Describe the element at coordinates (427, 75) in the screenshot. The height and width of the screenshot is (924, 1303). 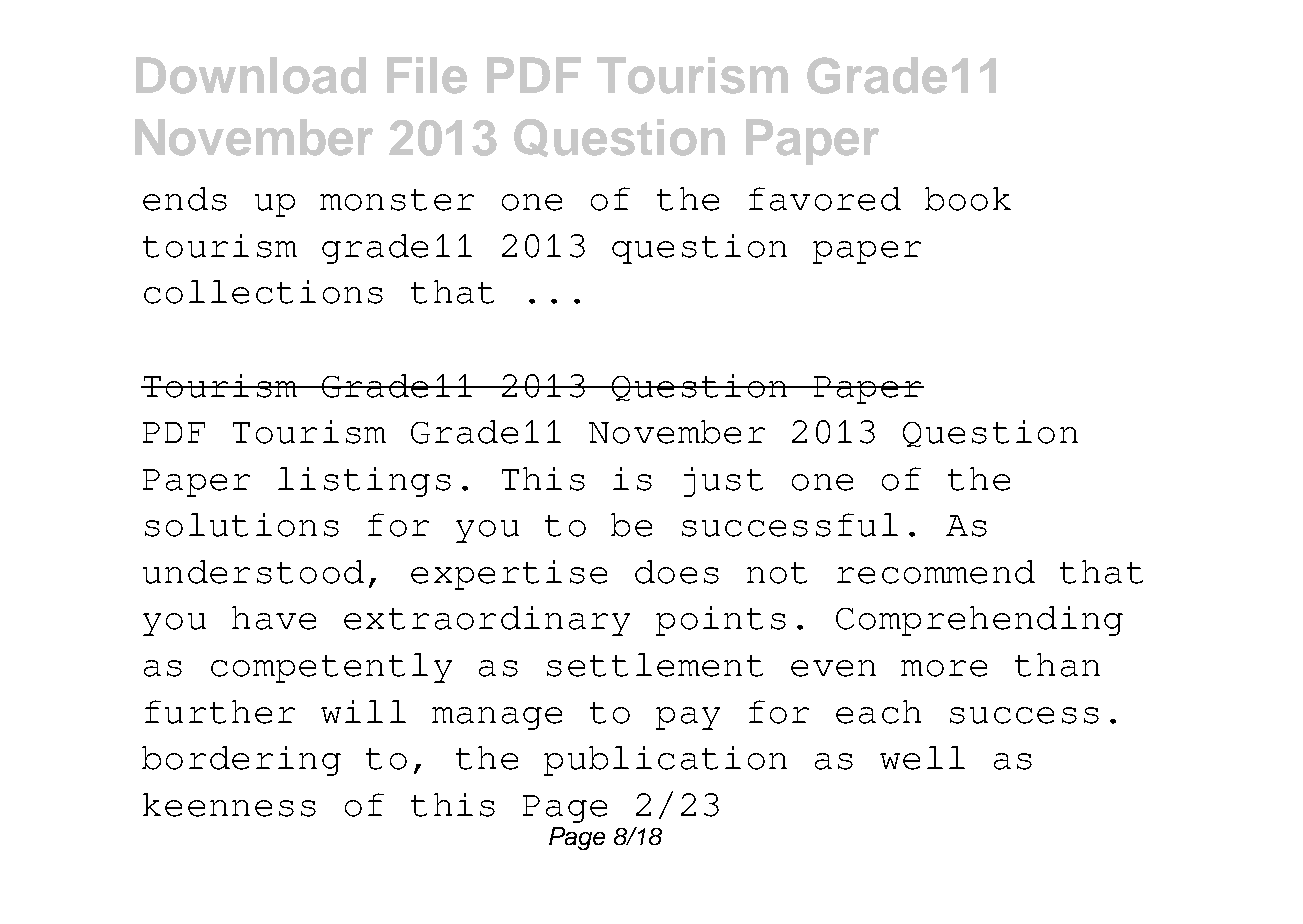
I see `File` at that location.
